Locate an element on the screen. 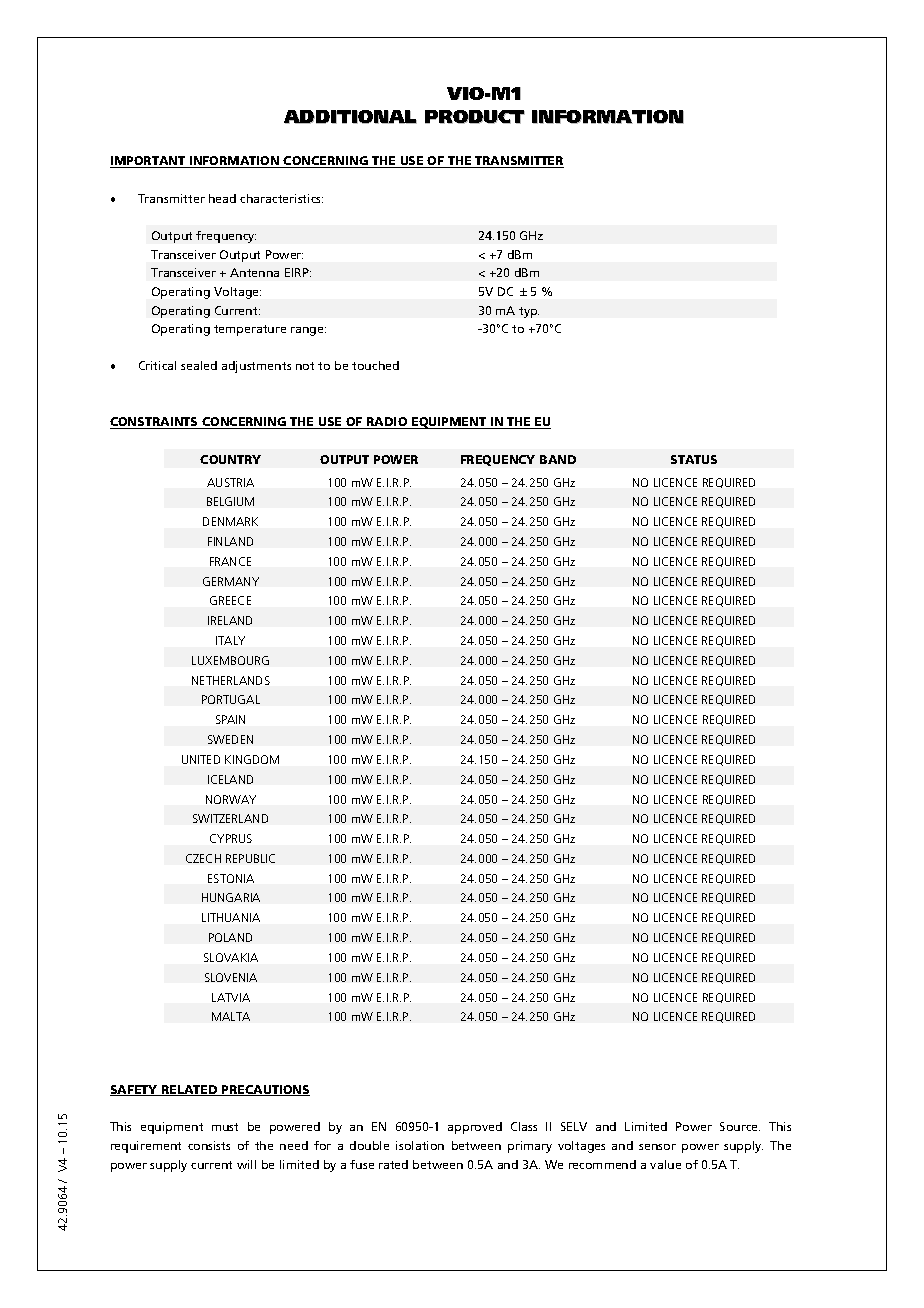 The image size is (924, 1308). head is located at coordinates (222, 198).
